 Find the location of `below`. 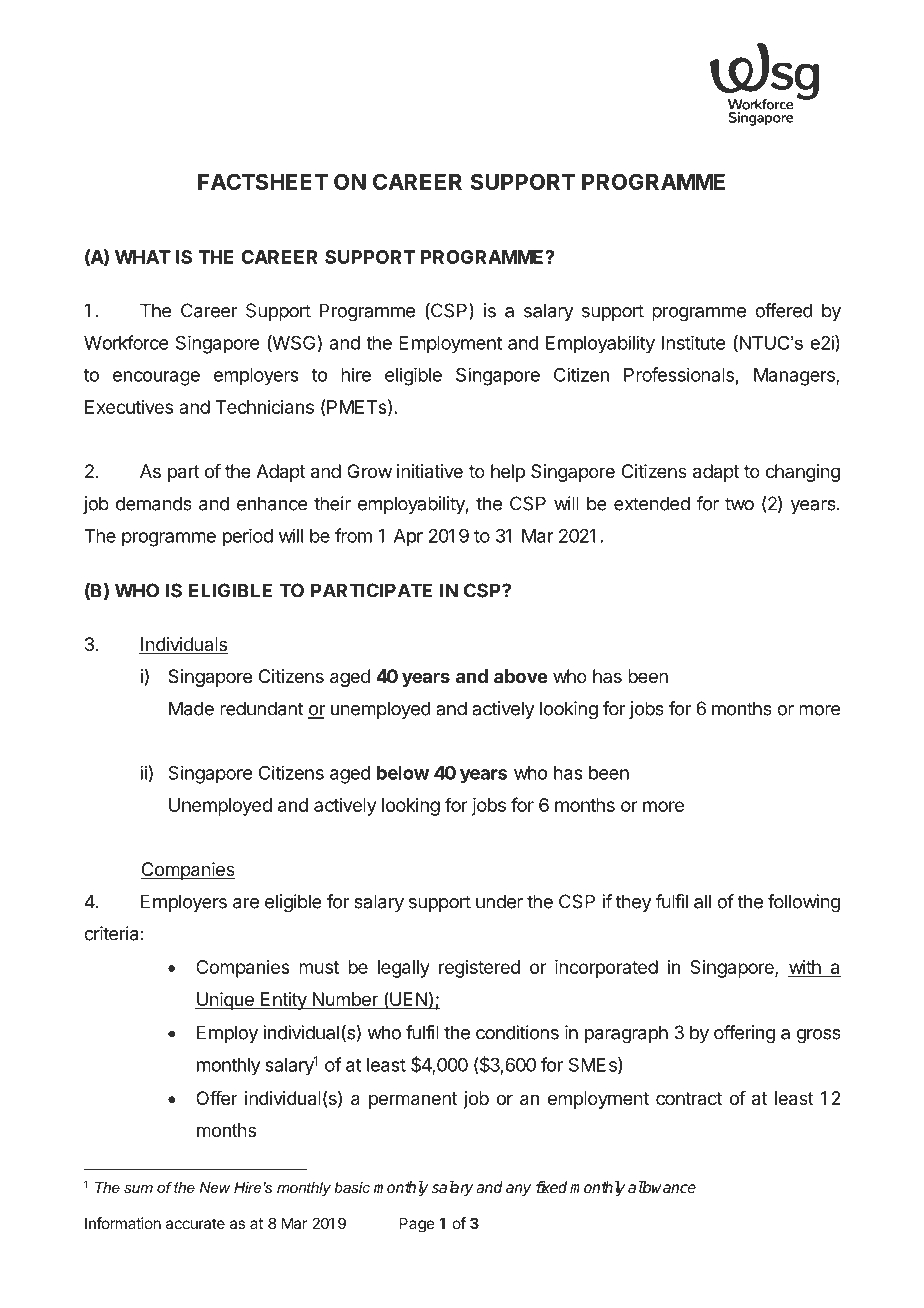

below is located at coordinates (403, 773).
